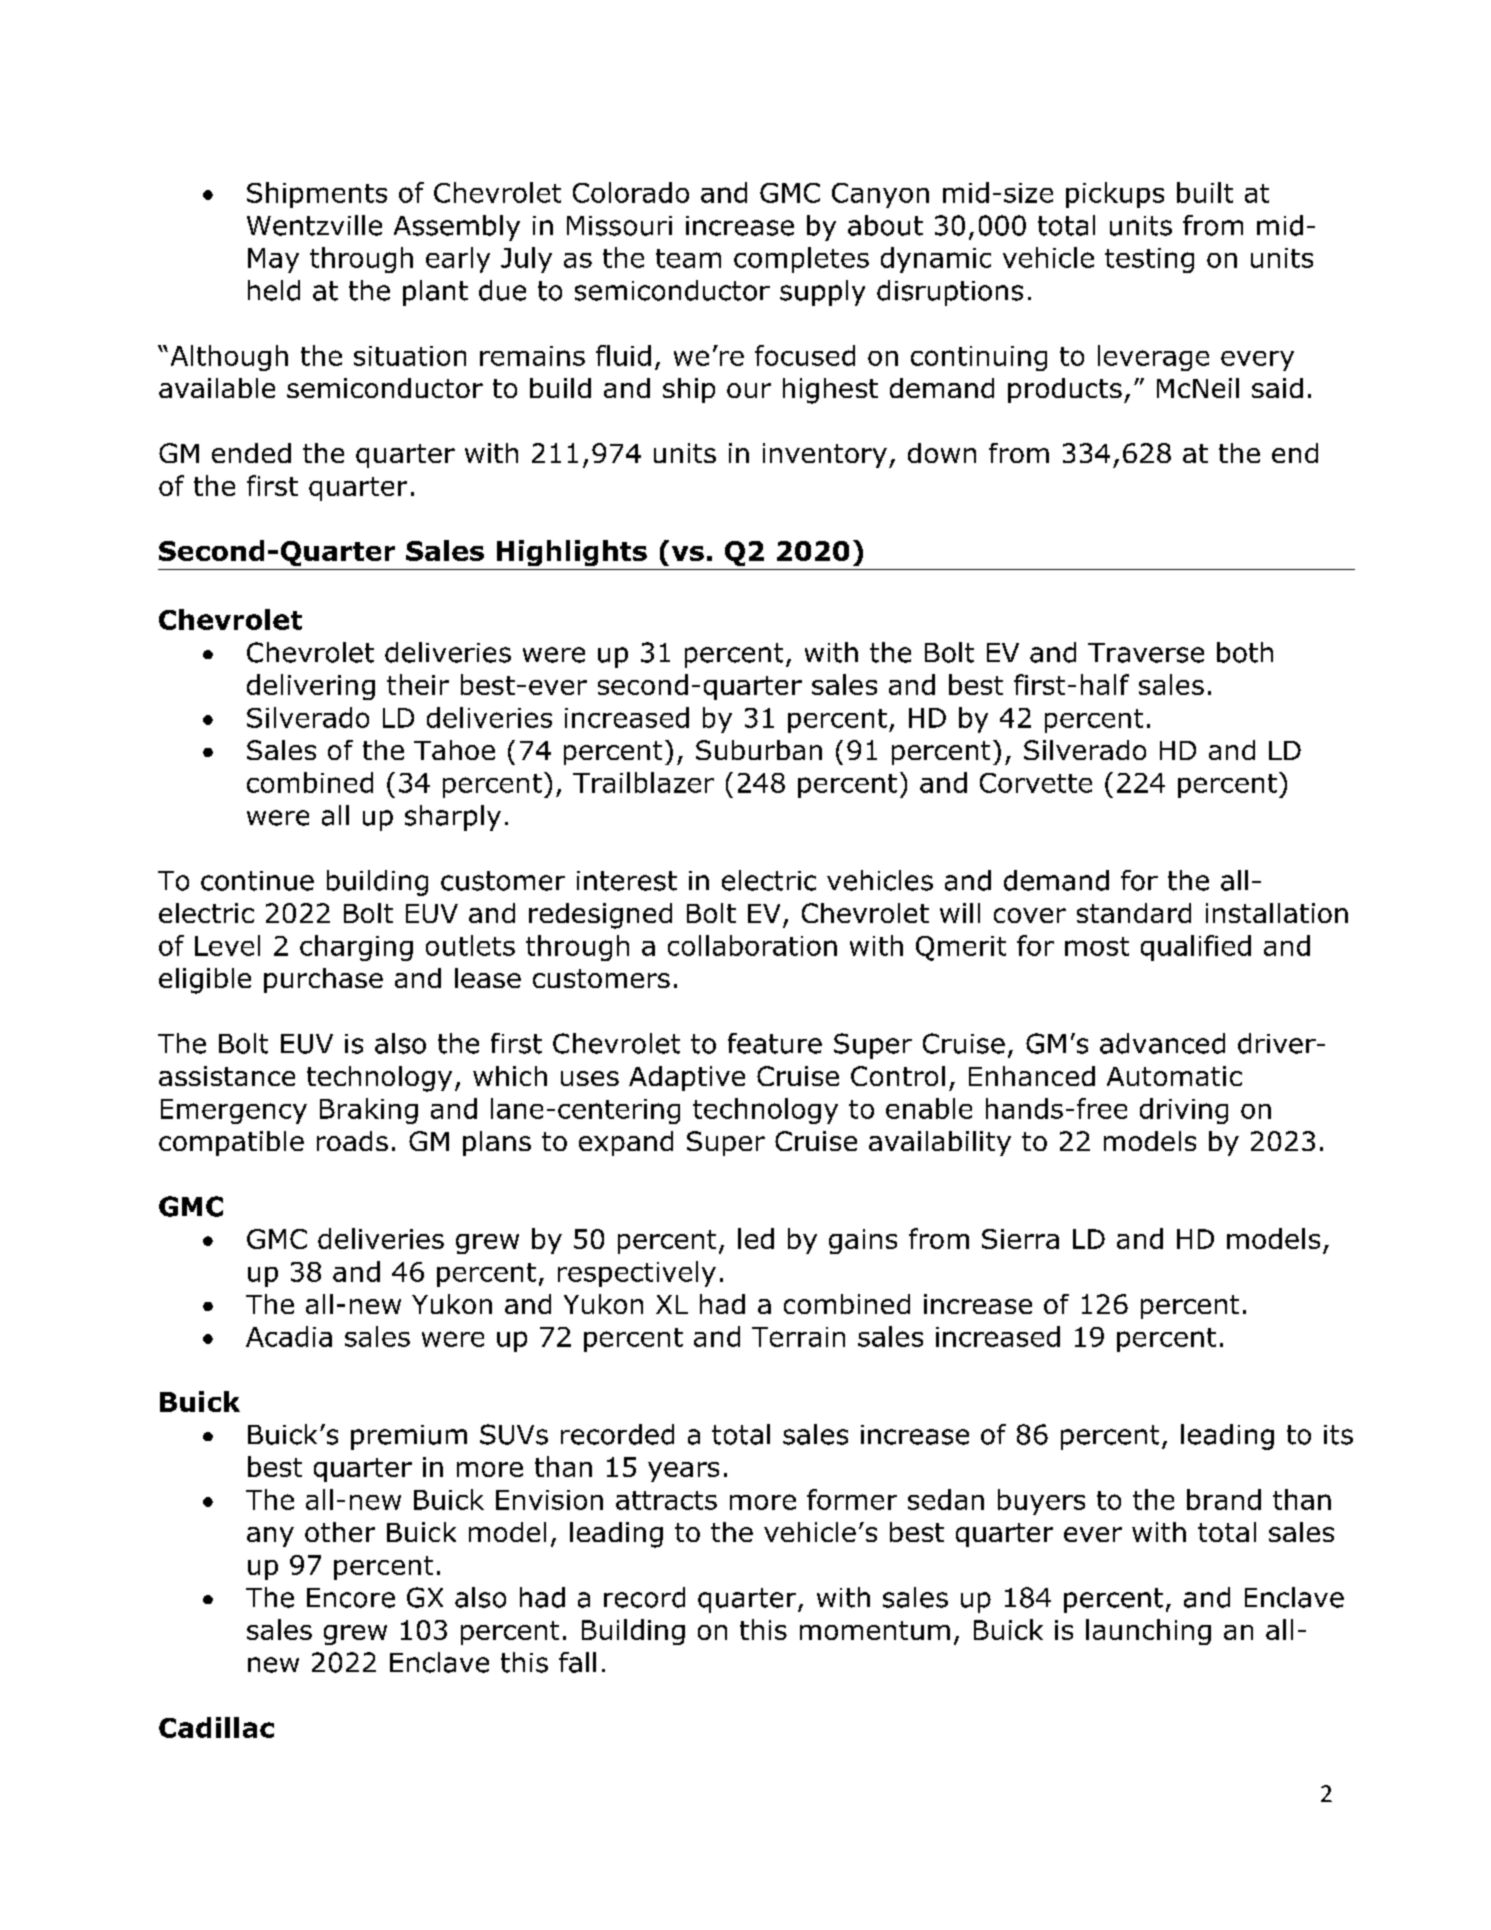 The height and width of the page is (1930, 1491). Describe the element at coordinates (752, 945) in the page. I see `collaboration` at that location.
